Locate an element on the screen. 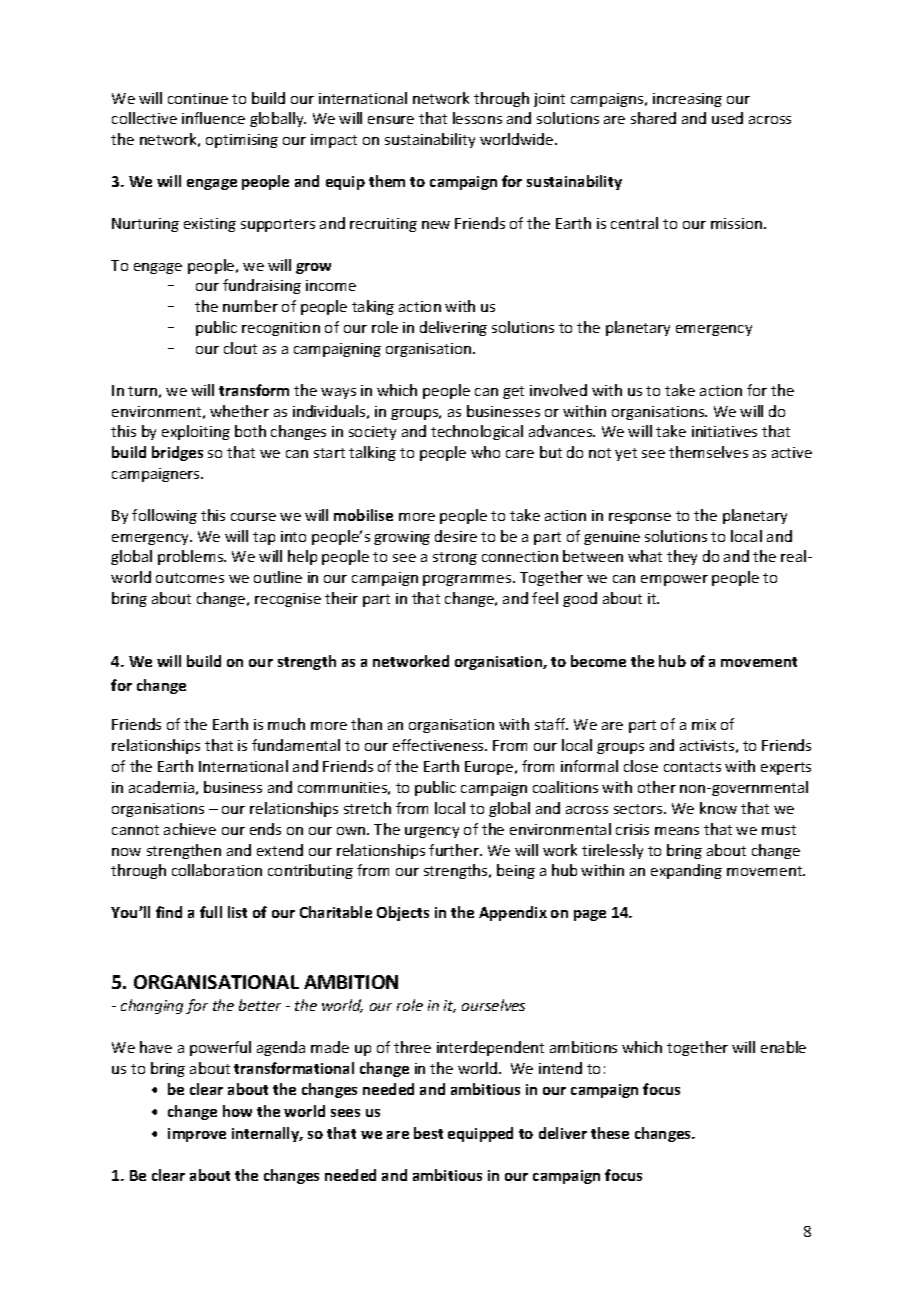 The width and height of the screenshot is (924, 1308). contacts is located at coordinates (692, 767).
